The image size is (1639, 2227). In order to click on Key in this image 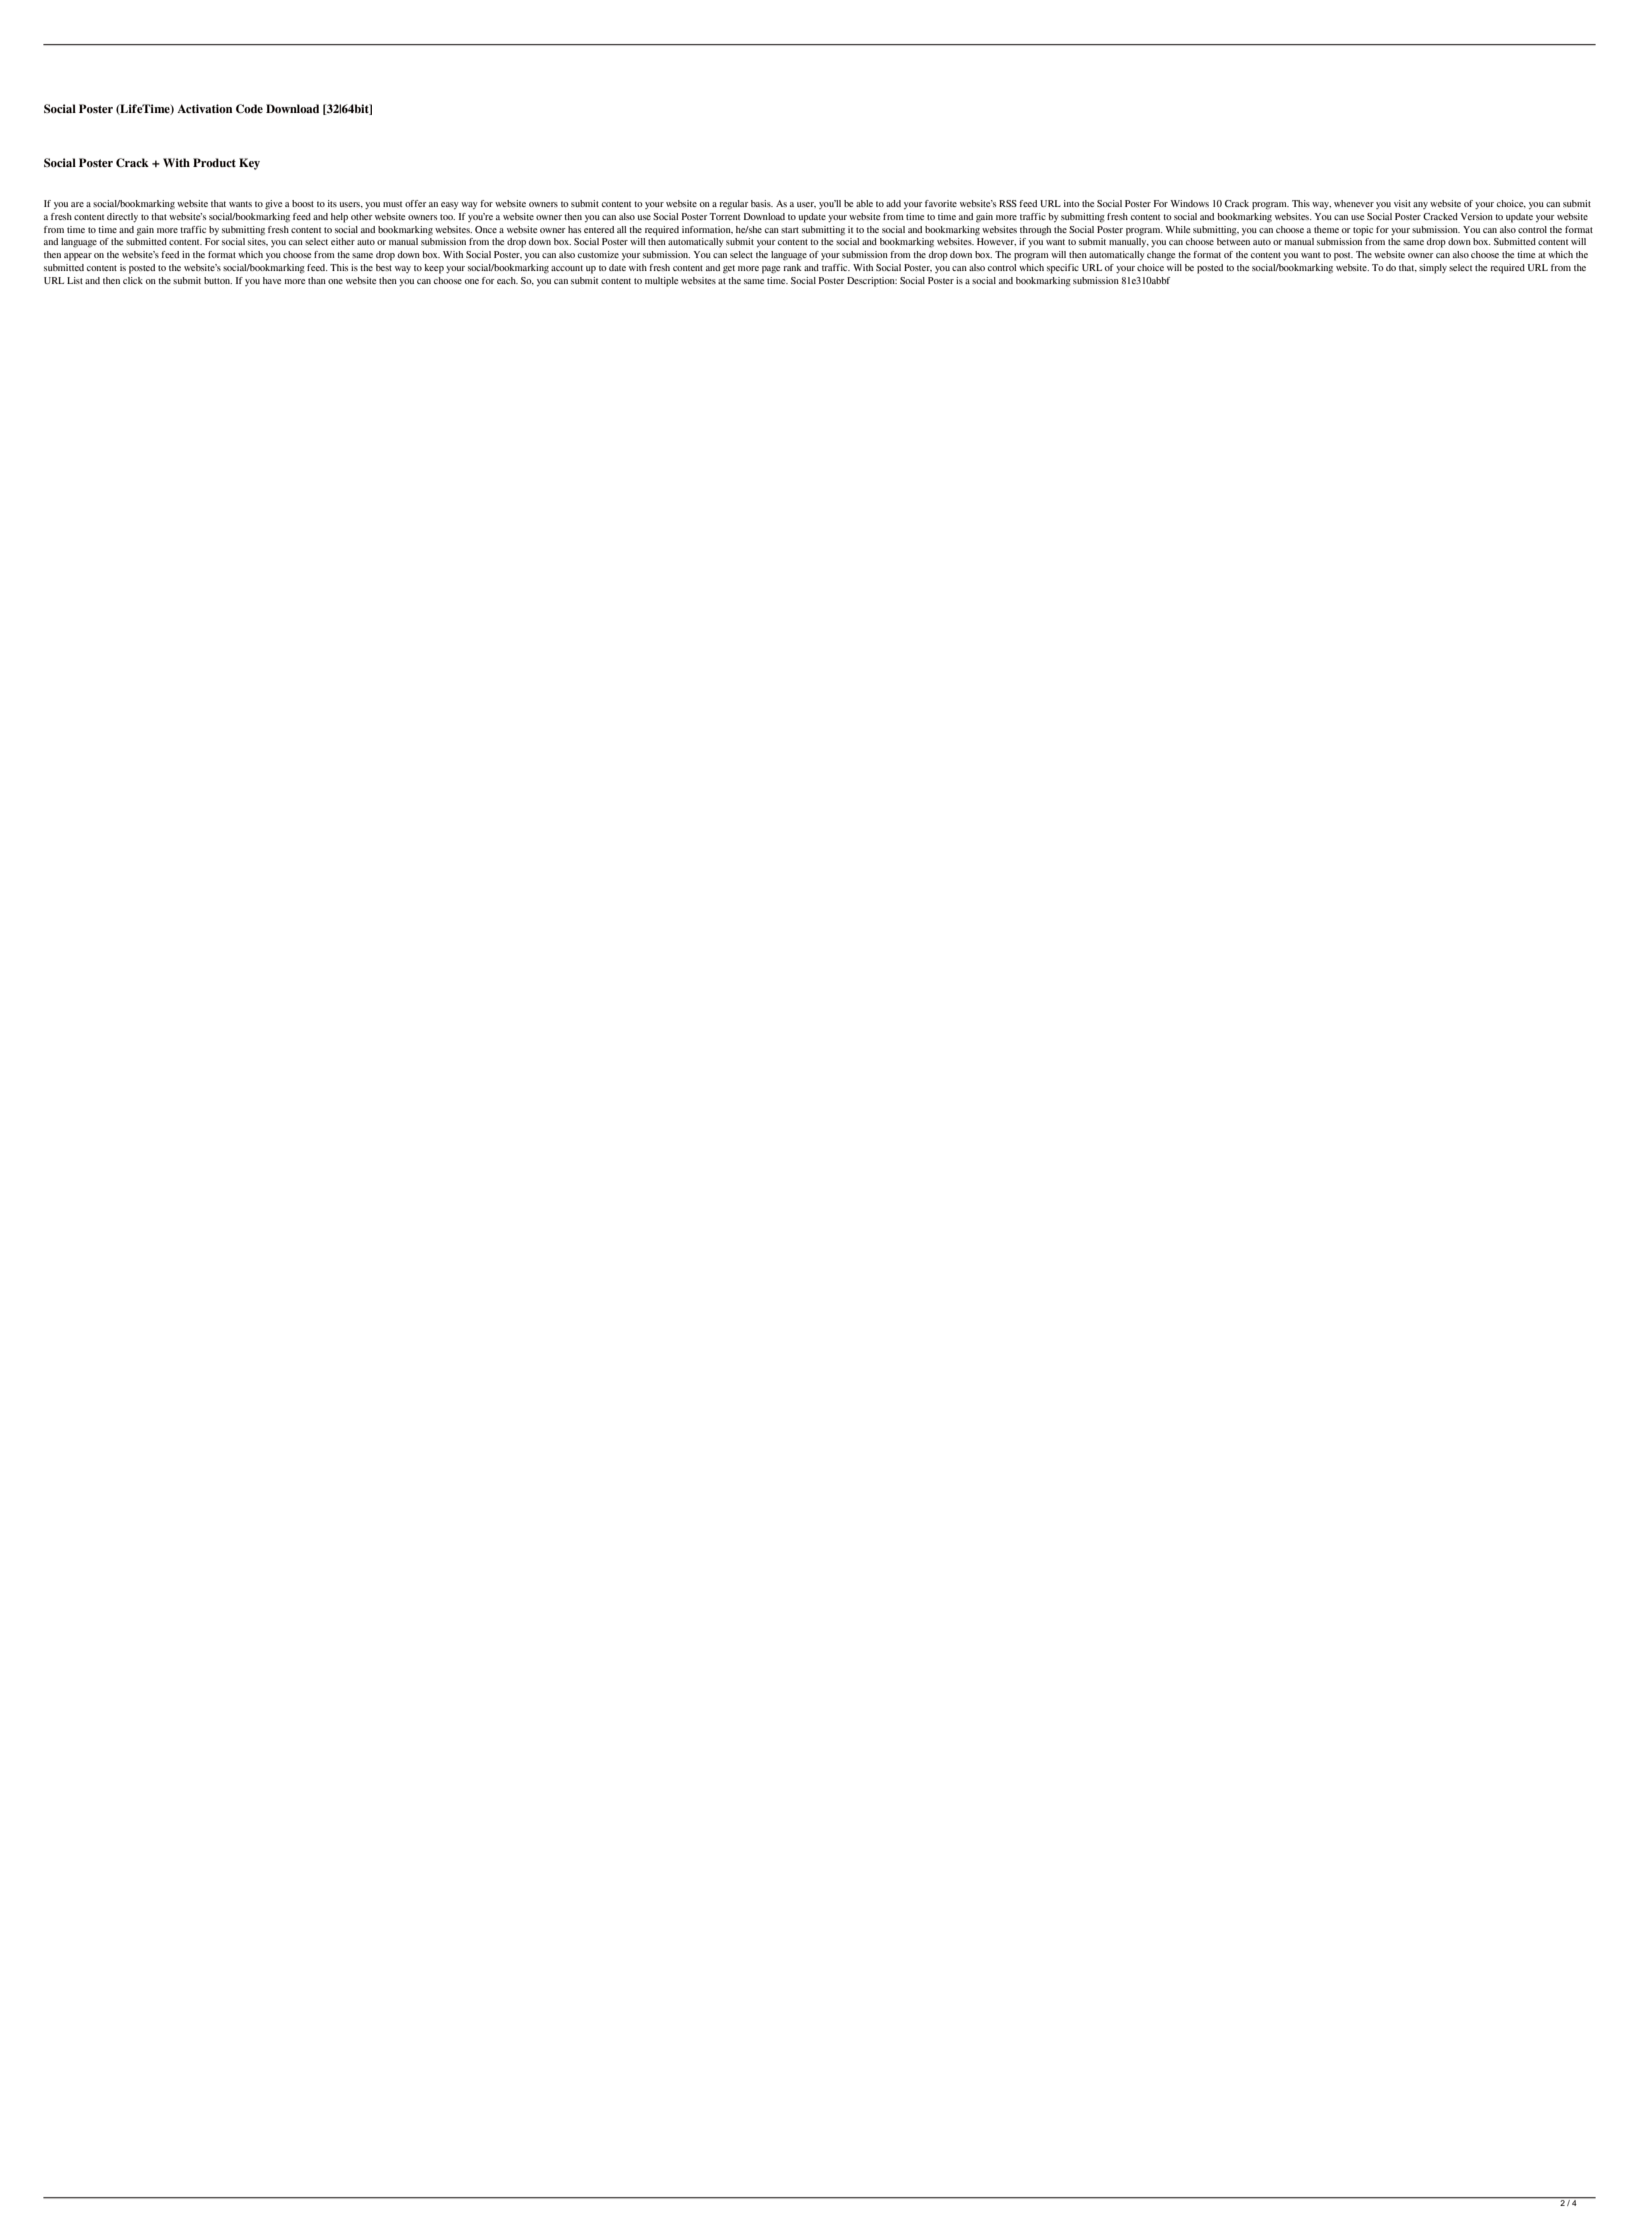, I will do `click(249, 164)`.
